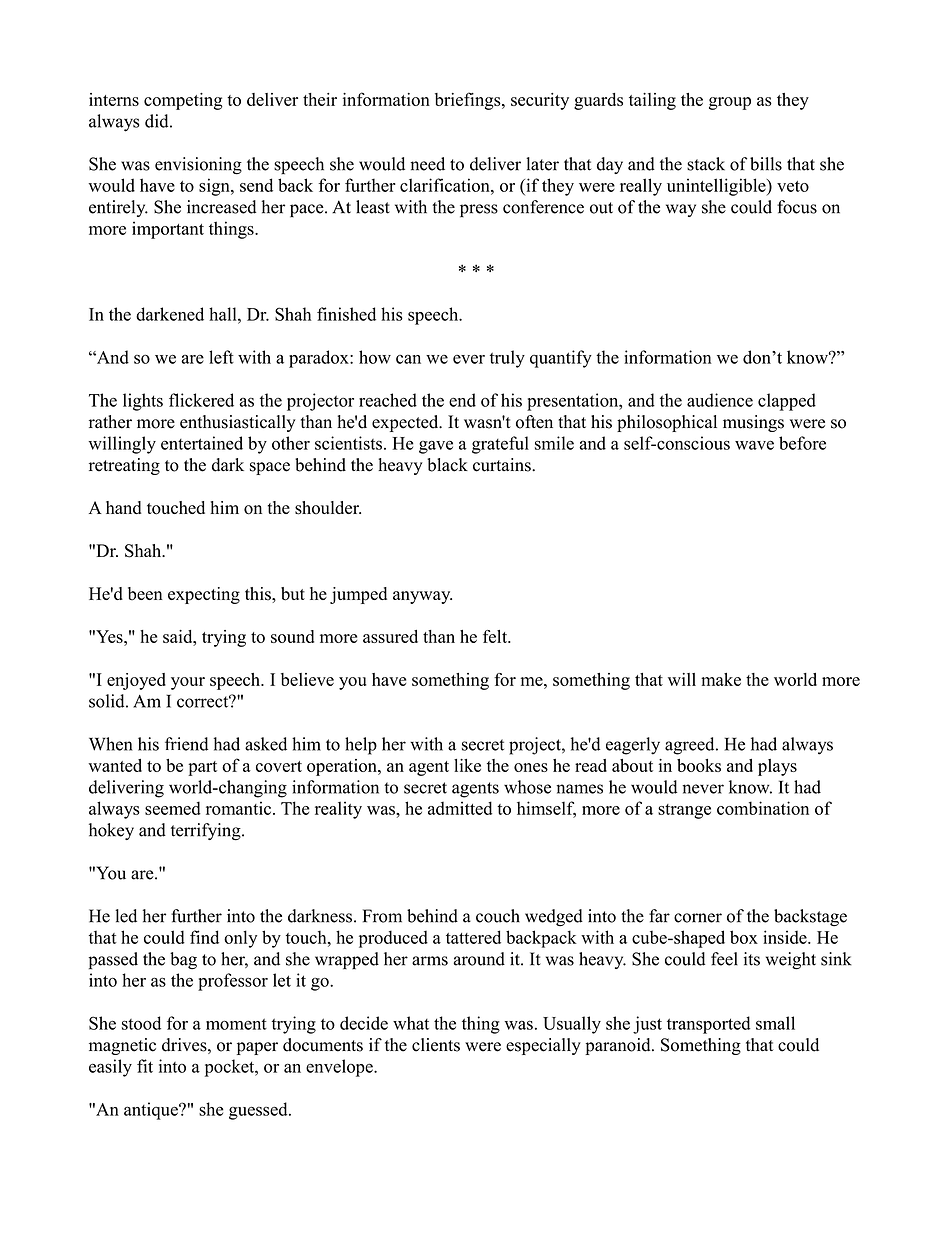  What do you see at coordinates (183, 101) in the screenshot?
I see `competing` at bounding box center [183, 101].
